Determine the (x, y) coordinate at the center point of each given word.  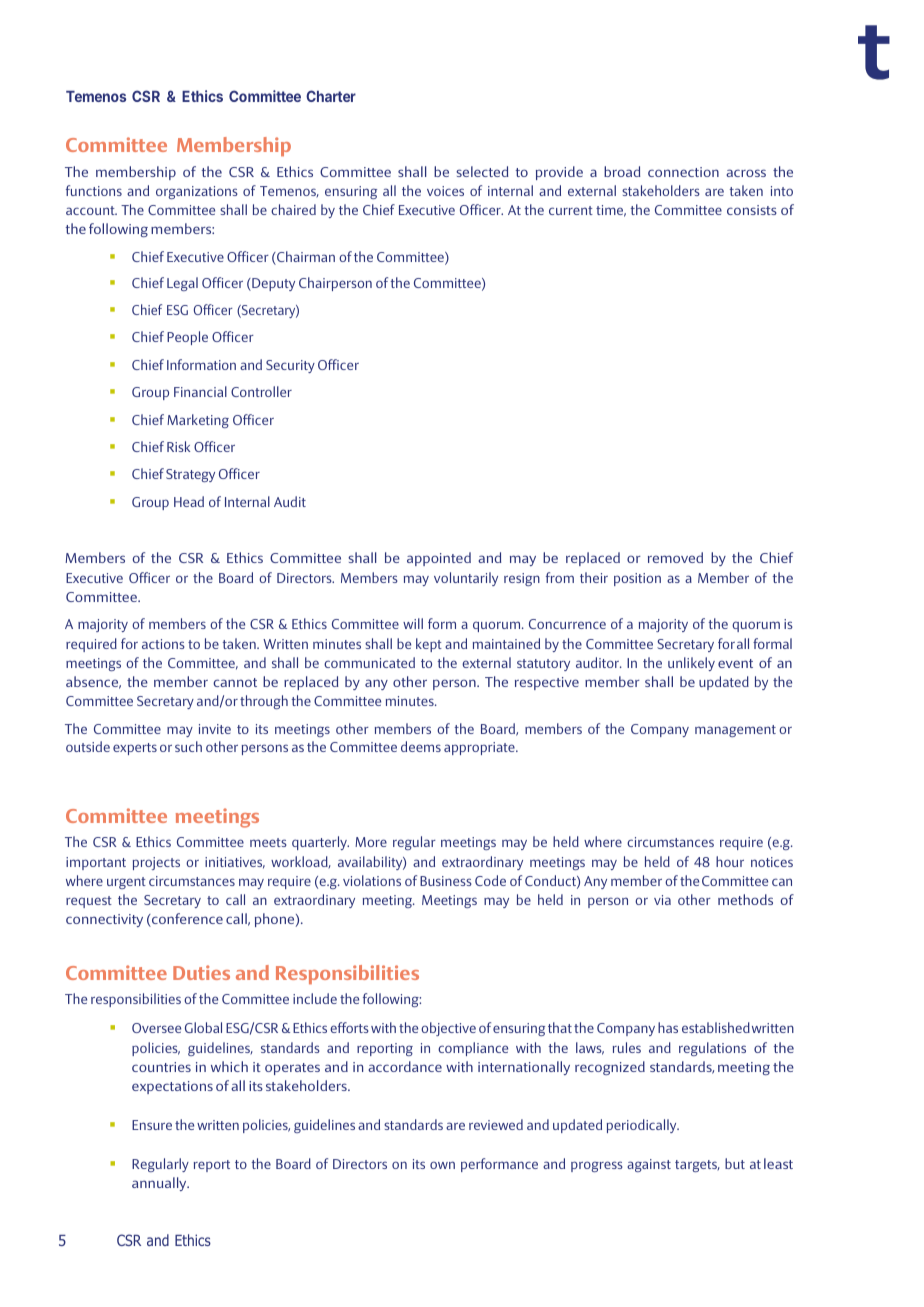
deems (421, 746)
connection (683, 172)
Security (290, 366)
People (187, 338)
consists (752, 210)
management (735, 731)
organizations (197, 192)
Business (446, 881)
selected (482, 171)
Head (189, 501)
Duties (201, 972)
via (662, 900)
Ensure (152, 1125)
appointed (439, 559)
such (188, 746)
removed (675, 557)
